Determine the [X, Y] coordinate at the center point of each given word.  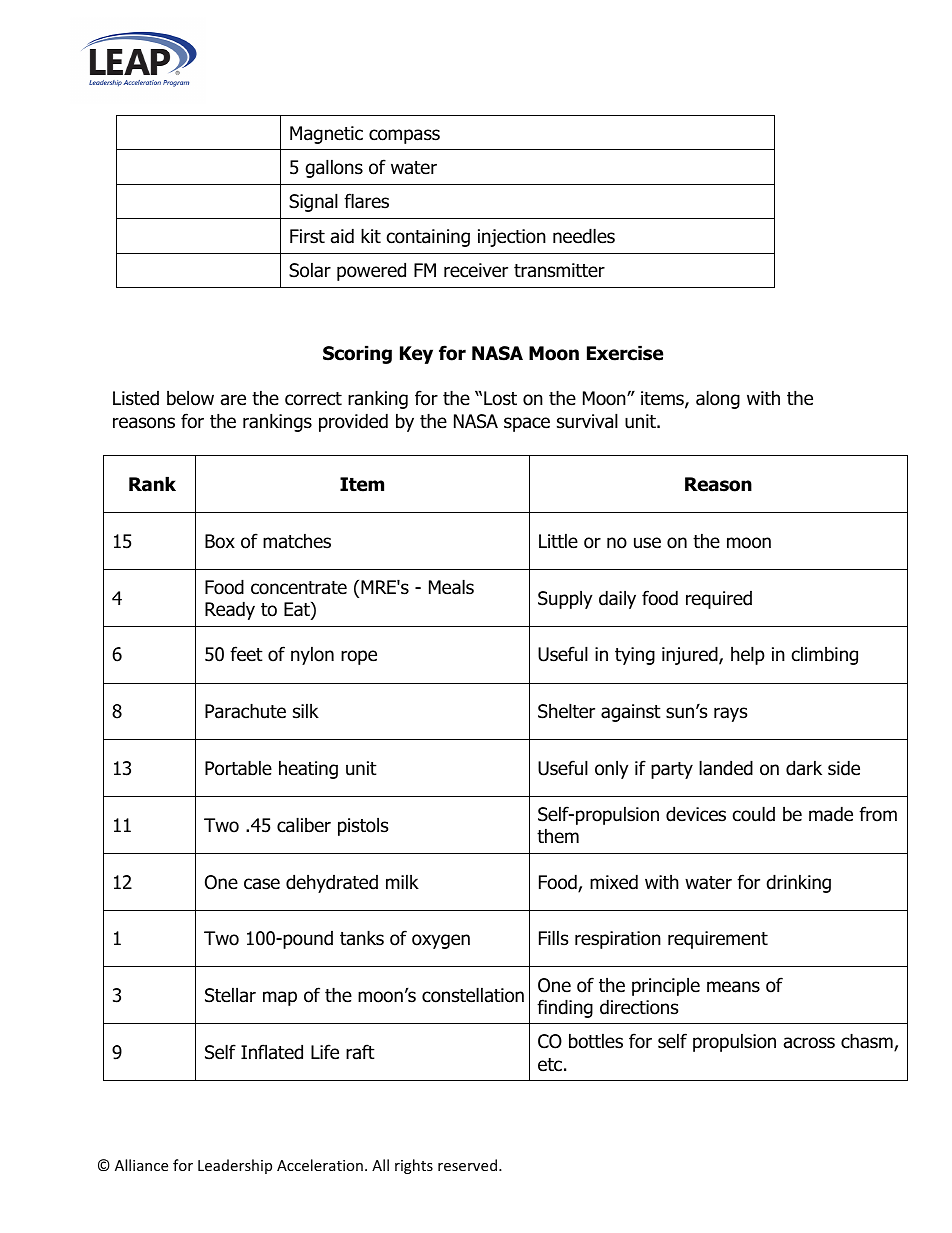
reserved [467, 1165]
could [754, 814]
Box [220, 541]
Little [558, 541]
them [558, 836]
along [718, 399]
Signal [313, 202]
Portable [238, 768]
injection [512, 238]
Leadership [235, 1166]
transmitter [559, 270]
